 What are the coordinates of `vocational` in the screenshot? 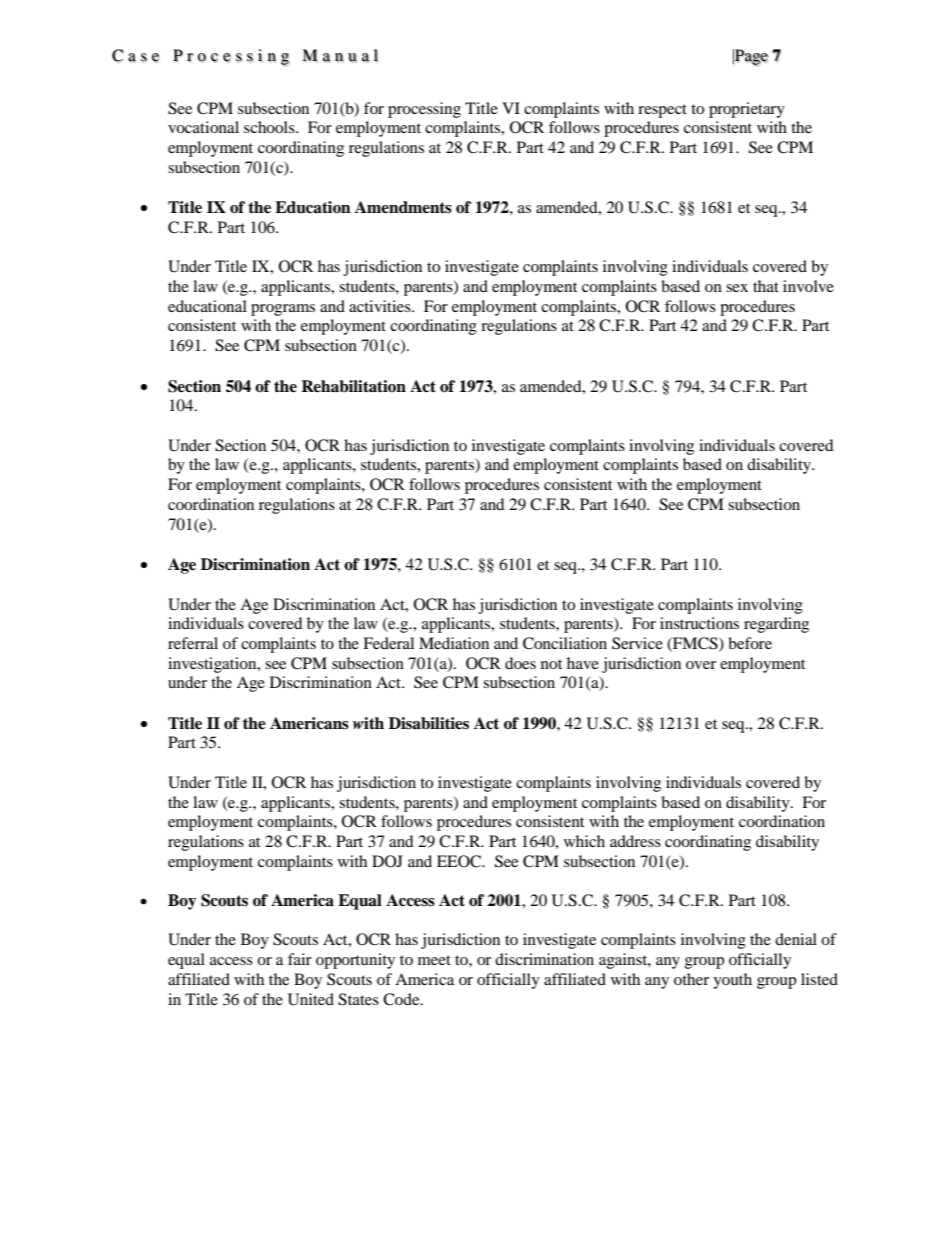 It's located at (203, 127).
